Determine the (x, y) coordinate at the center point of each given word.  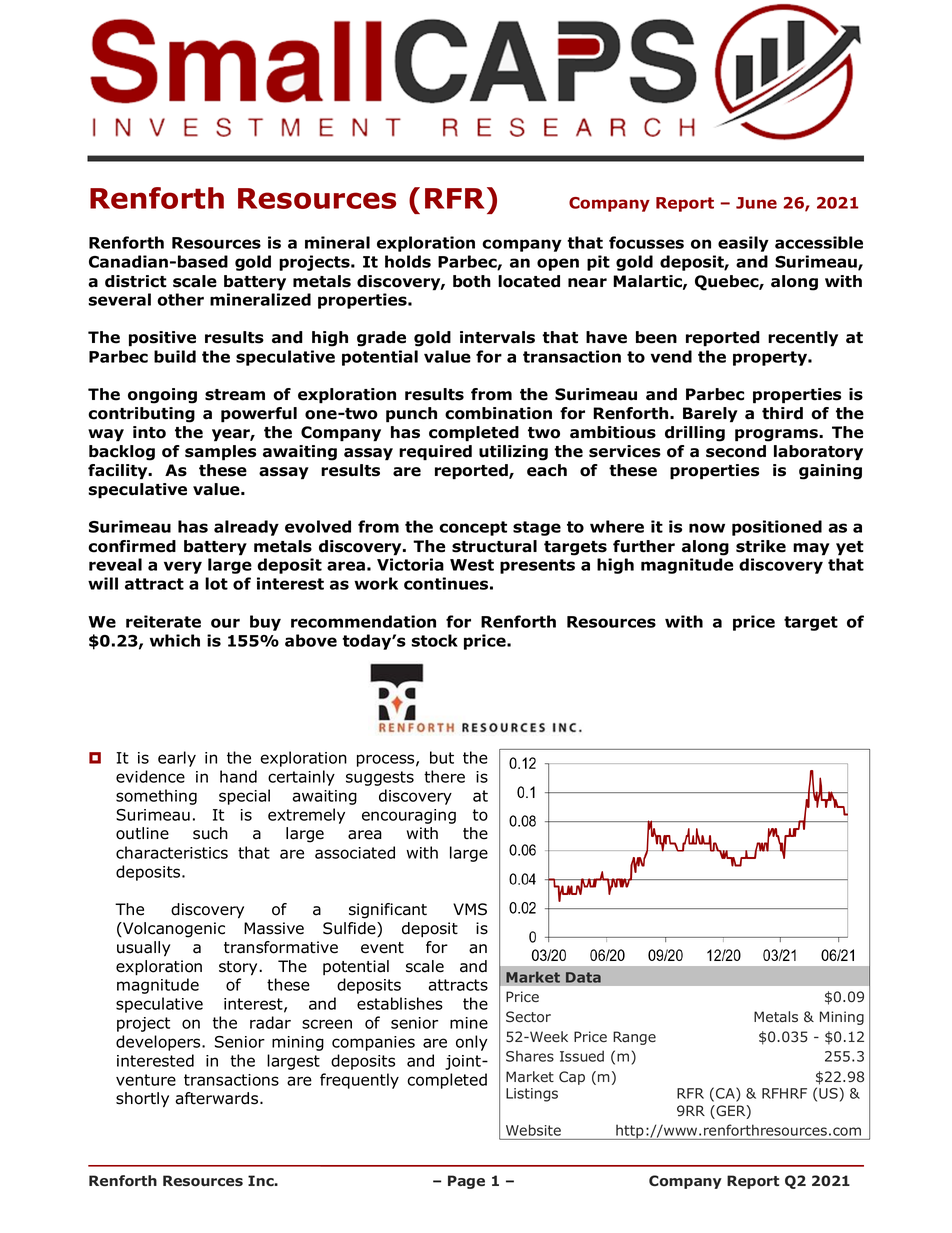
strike (761, 546)
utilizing (513, 453)
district (136, 281)
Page (466, 1182)
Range (634, 1038)
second (736, 451)
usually (143, 949)
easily (743, 244)
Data (583, 977)
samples (220, 453)
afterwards (218, 1098)
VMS (470, 909)
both (472, 281)
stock (434, 640)
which (175, 640)
